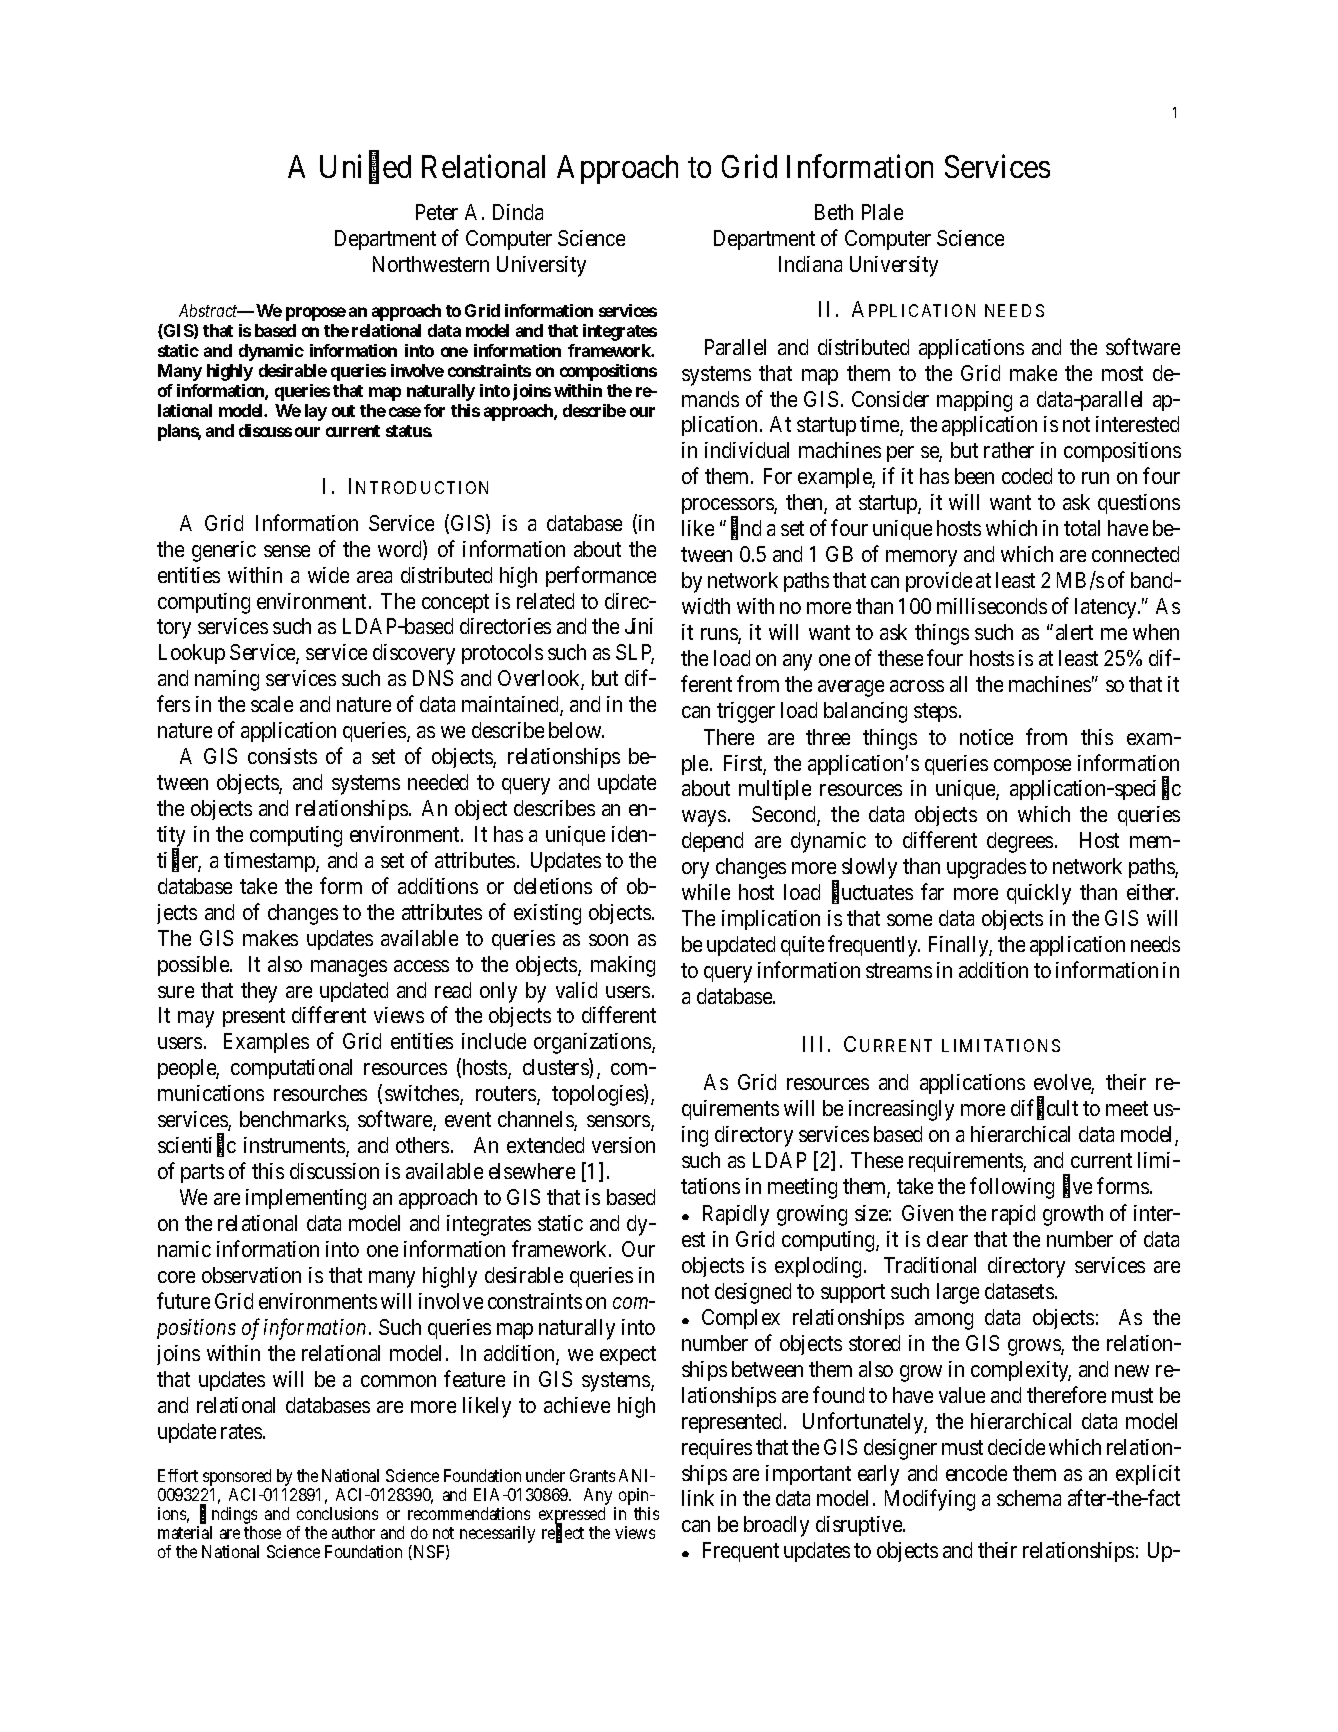  I want to click on Beth, so click(834, 212).
